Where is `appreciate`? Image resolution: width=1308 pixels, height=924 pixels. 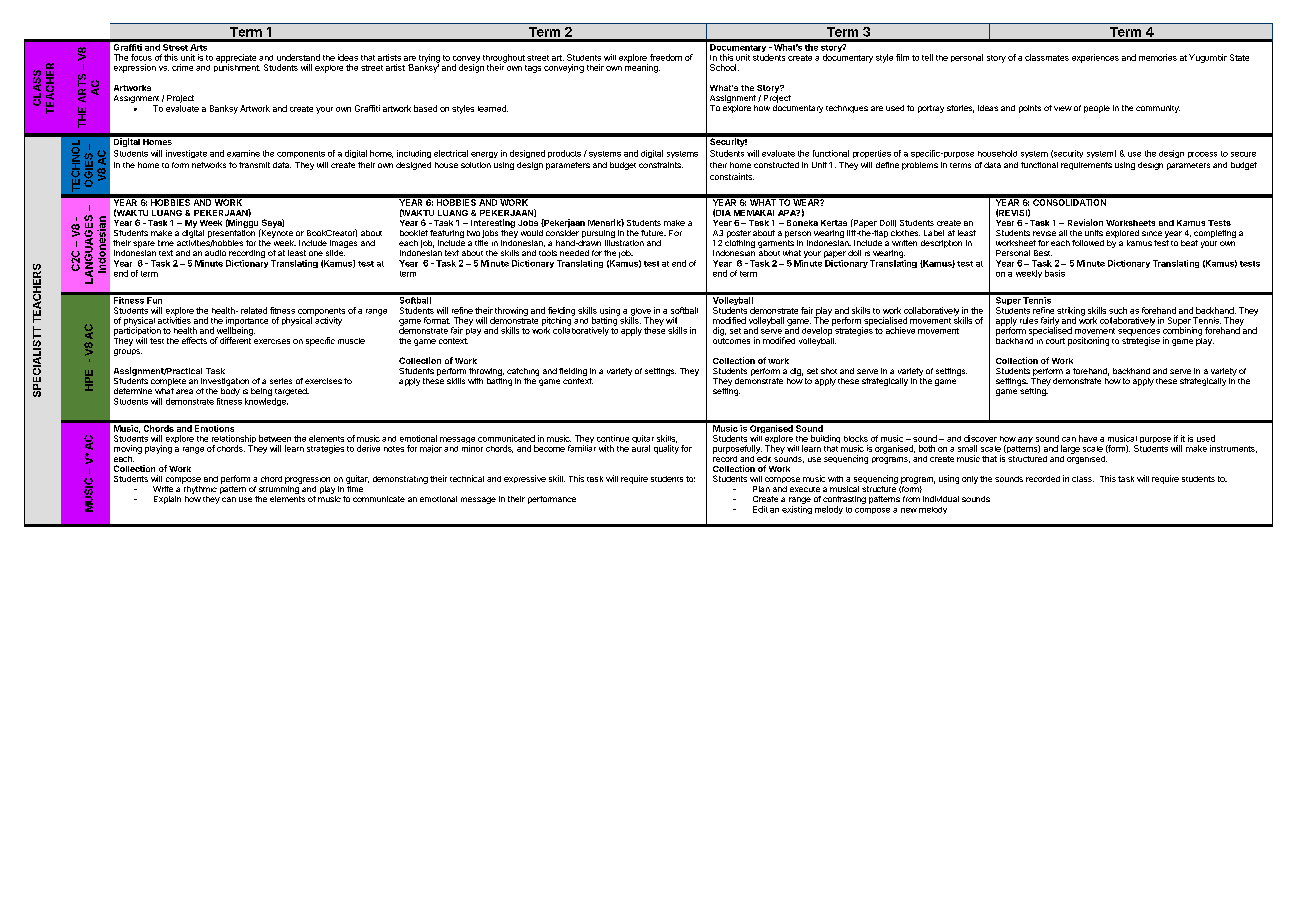 appreciate is located at coordinates (236, 59).
